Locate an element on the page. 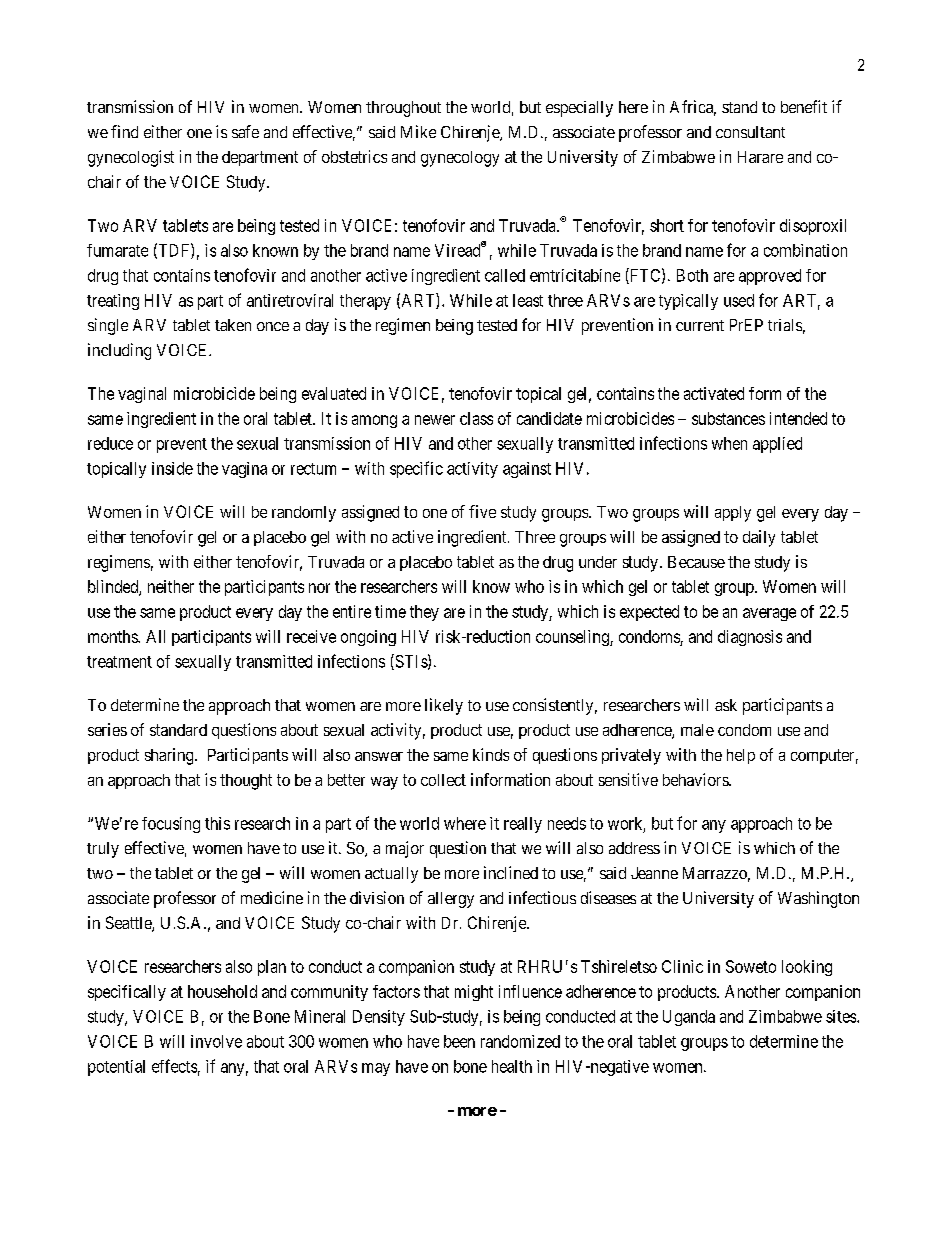  gynecology is located at coordinates (460, 159).
